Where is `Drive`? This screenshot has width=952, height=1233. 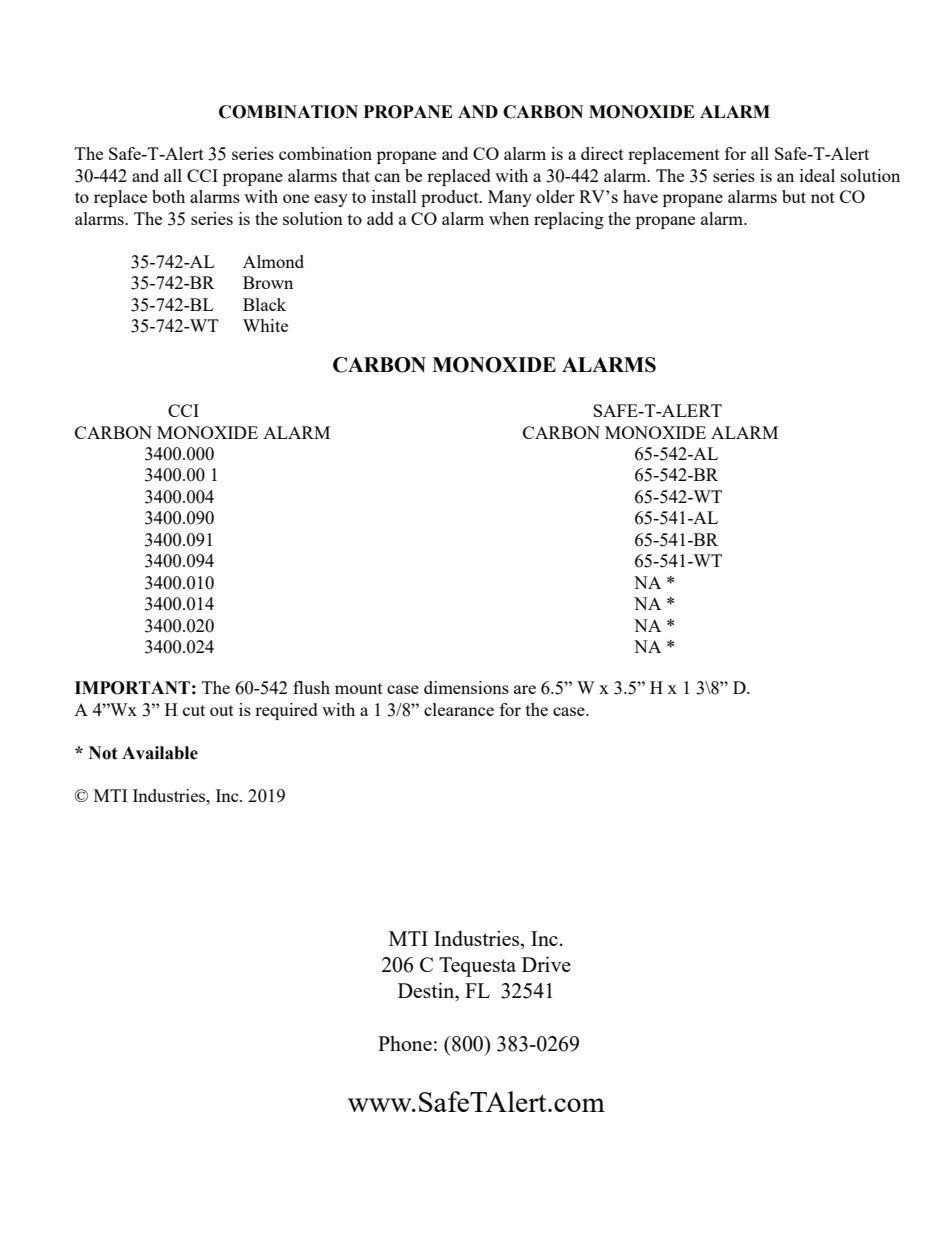 Drive is located at coordinates (546, 964).
